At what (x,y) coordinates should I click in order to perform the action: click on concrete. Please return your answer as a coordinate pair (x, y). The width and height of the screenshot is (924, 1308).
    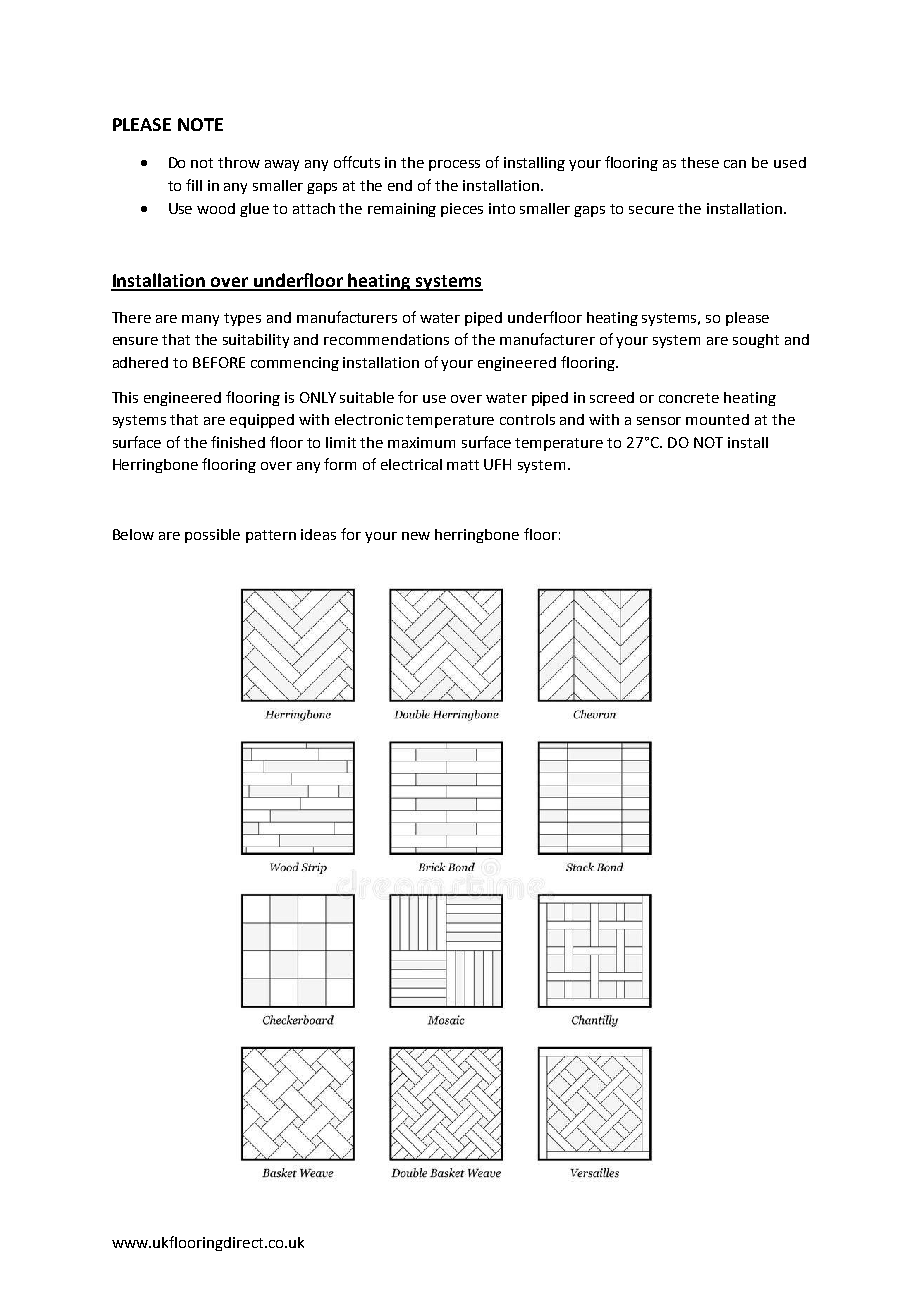
    Looking at the image, I should click on (689, 398).
